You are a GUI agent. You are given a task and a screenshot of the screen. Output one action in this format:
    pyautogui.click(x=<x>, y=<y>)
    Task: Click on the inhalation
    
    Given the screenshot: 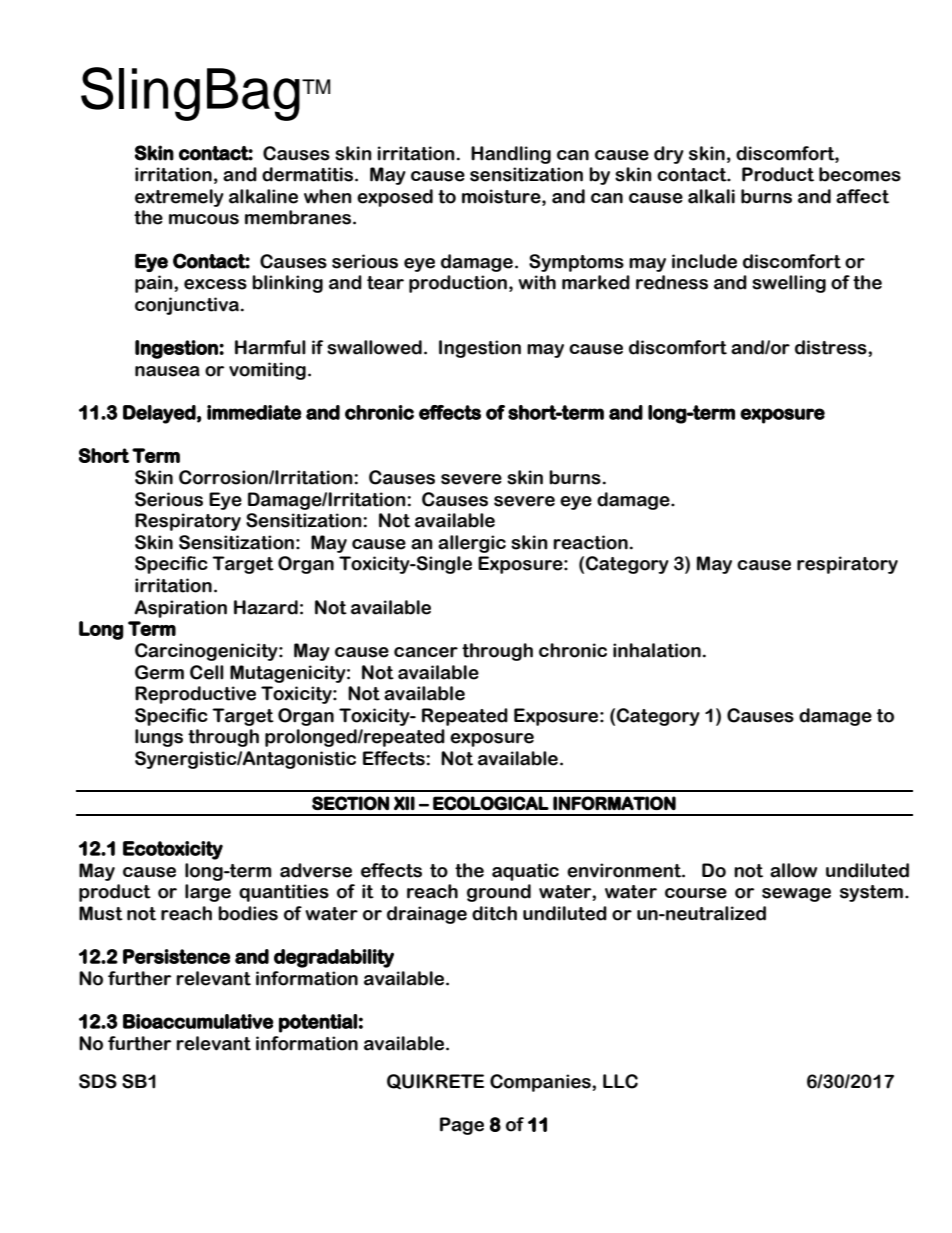 What is the action you would take?
    pyautogui.click(x=657, y=650)
